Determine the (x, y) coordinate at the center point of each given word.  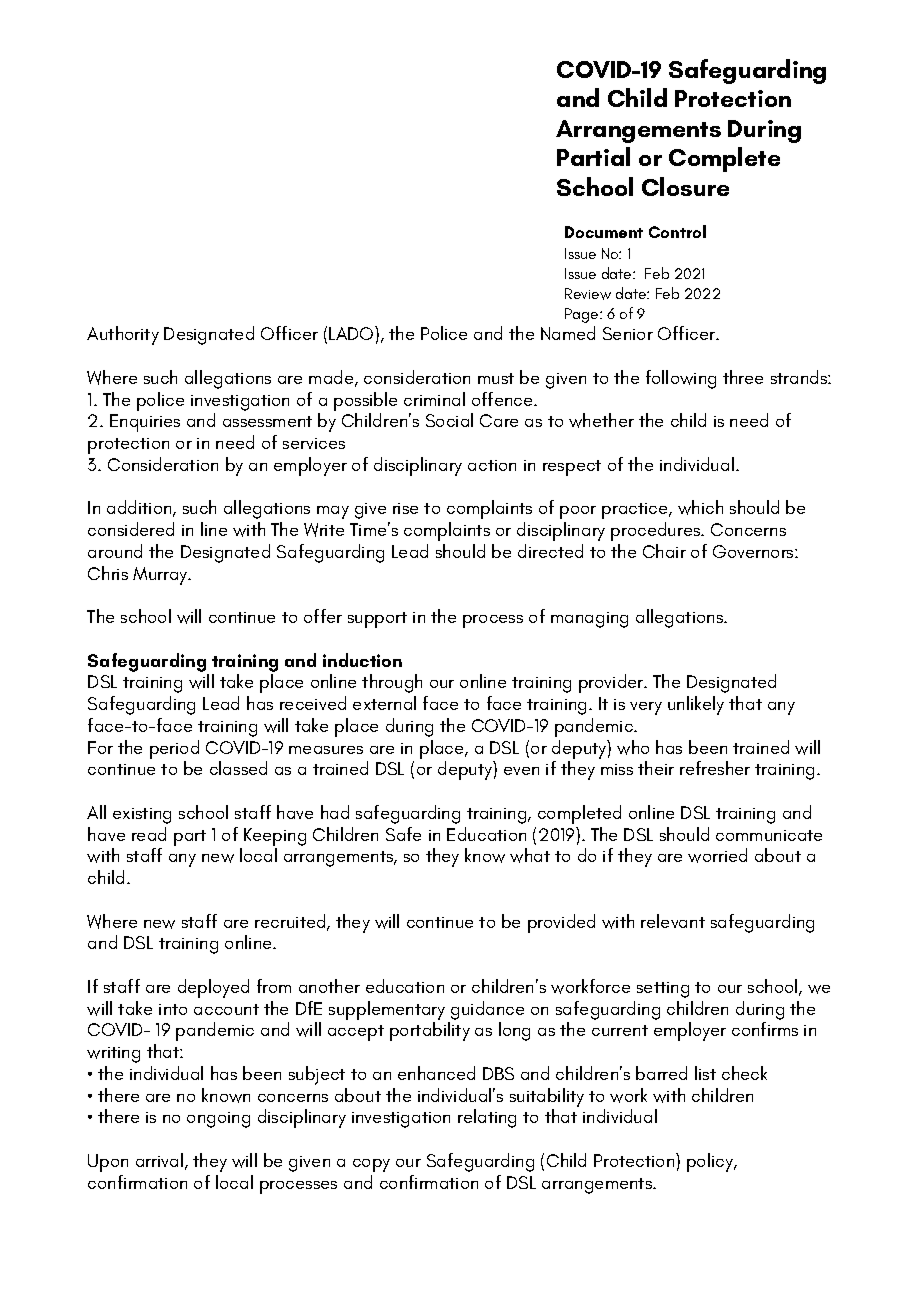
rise (405, 508)
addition (140, 508)
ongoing (218, 1120)
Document (604, 232)
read (149, 834)
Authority (123, 335)
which (700, 507)
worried (717, 855)
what (530, 855)
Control (677, 231)
